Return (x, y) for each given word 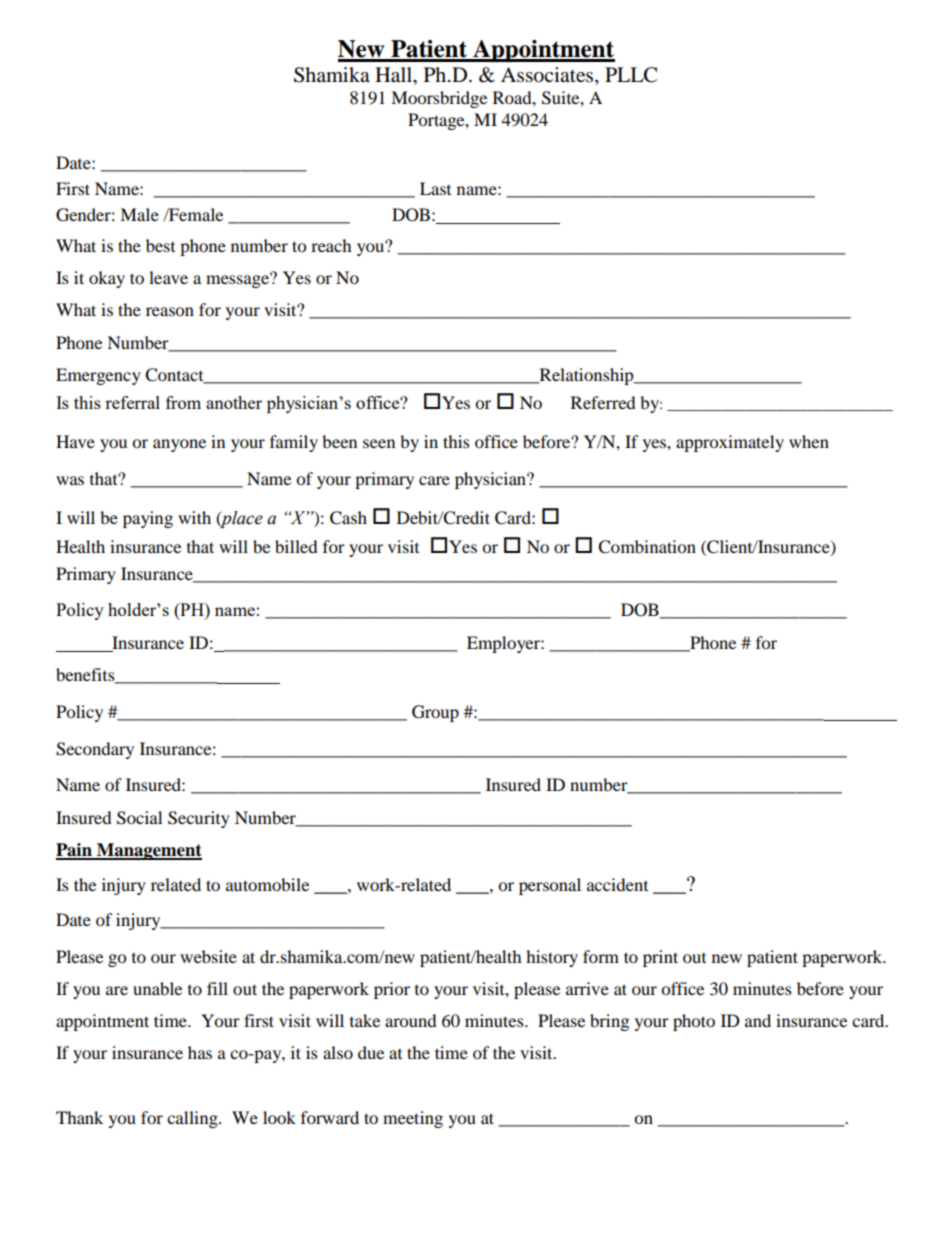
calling (193, 1119)
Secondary (95, 750)
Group (435, 713)
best (160, 245)
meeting (413, 1119)
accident (617, 884)
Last (435, 188)
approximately (730, 443)
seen (379, 443)
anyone (179, 445)
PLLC (631, 75)
